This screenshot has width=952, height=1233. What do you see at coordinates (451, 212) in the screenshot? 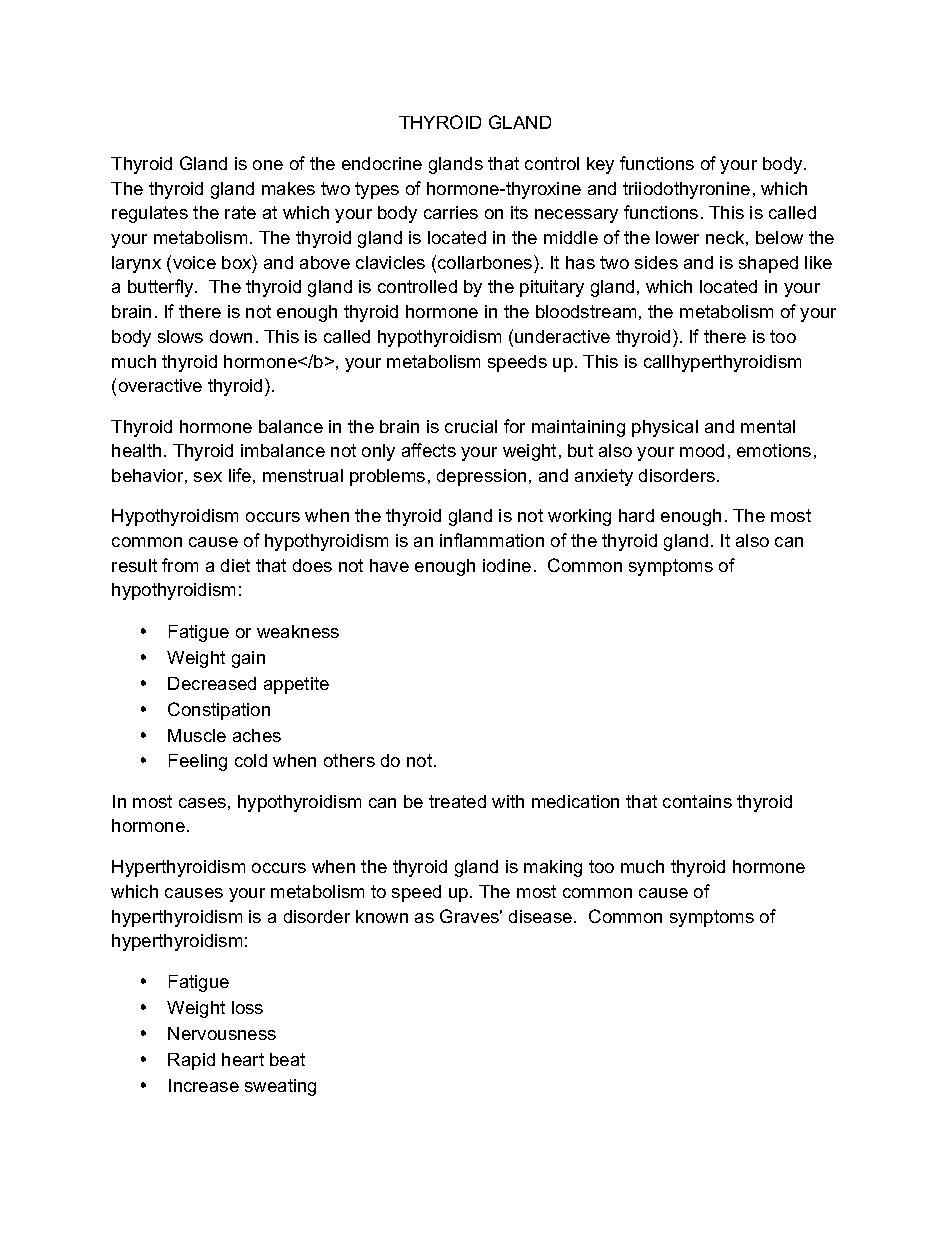
I see `carries` at bounding box center [451, 212].
